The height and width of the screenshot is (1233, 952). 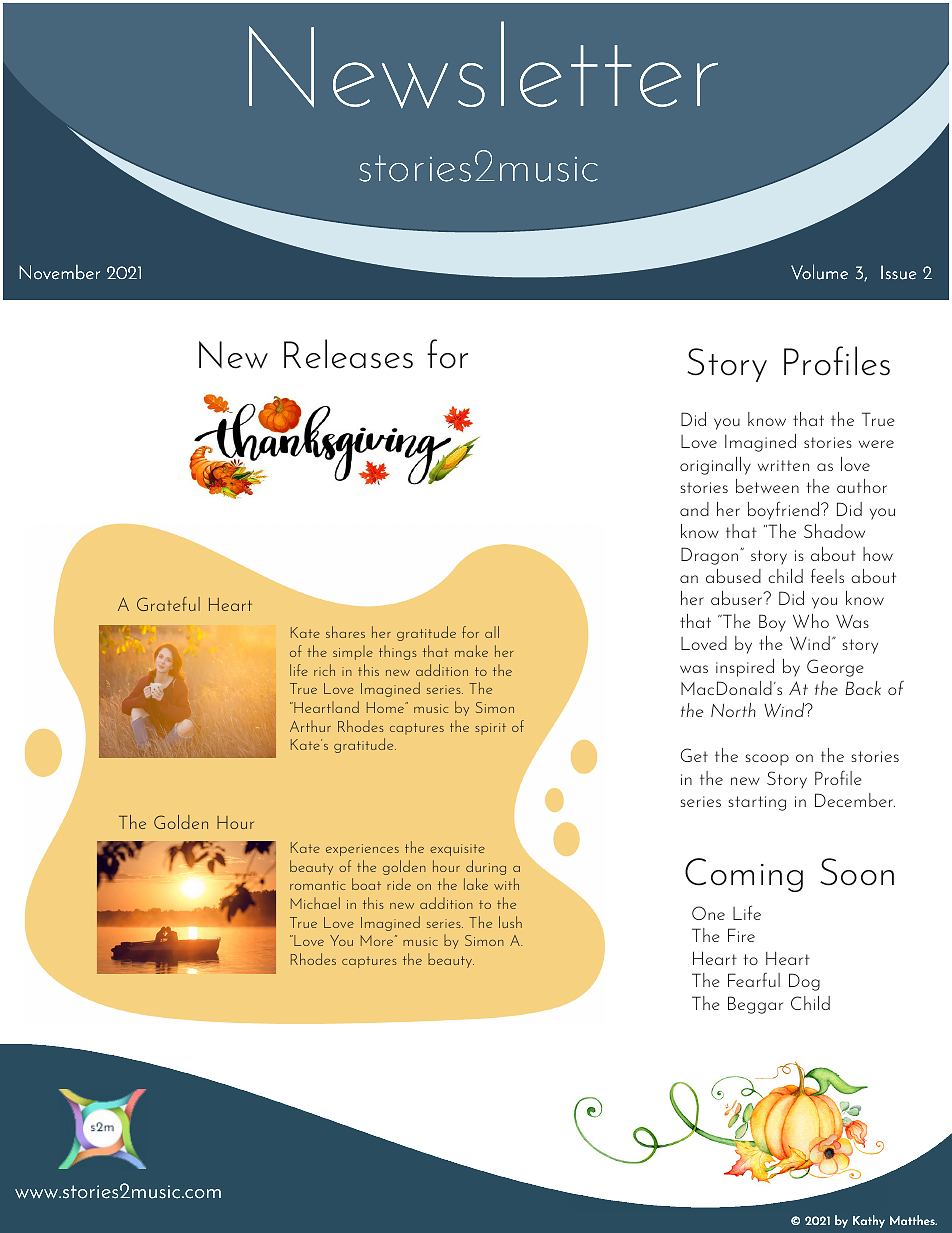 What do you see at coordinates (378, 940) in the screenshot?
I see `More` at bounding box center [378, 940].
